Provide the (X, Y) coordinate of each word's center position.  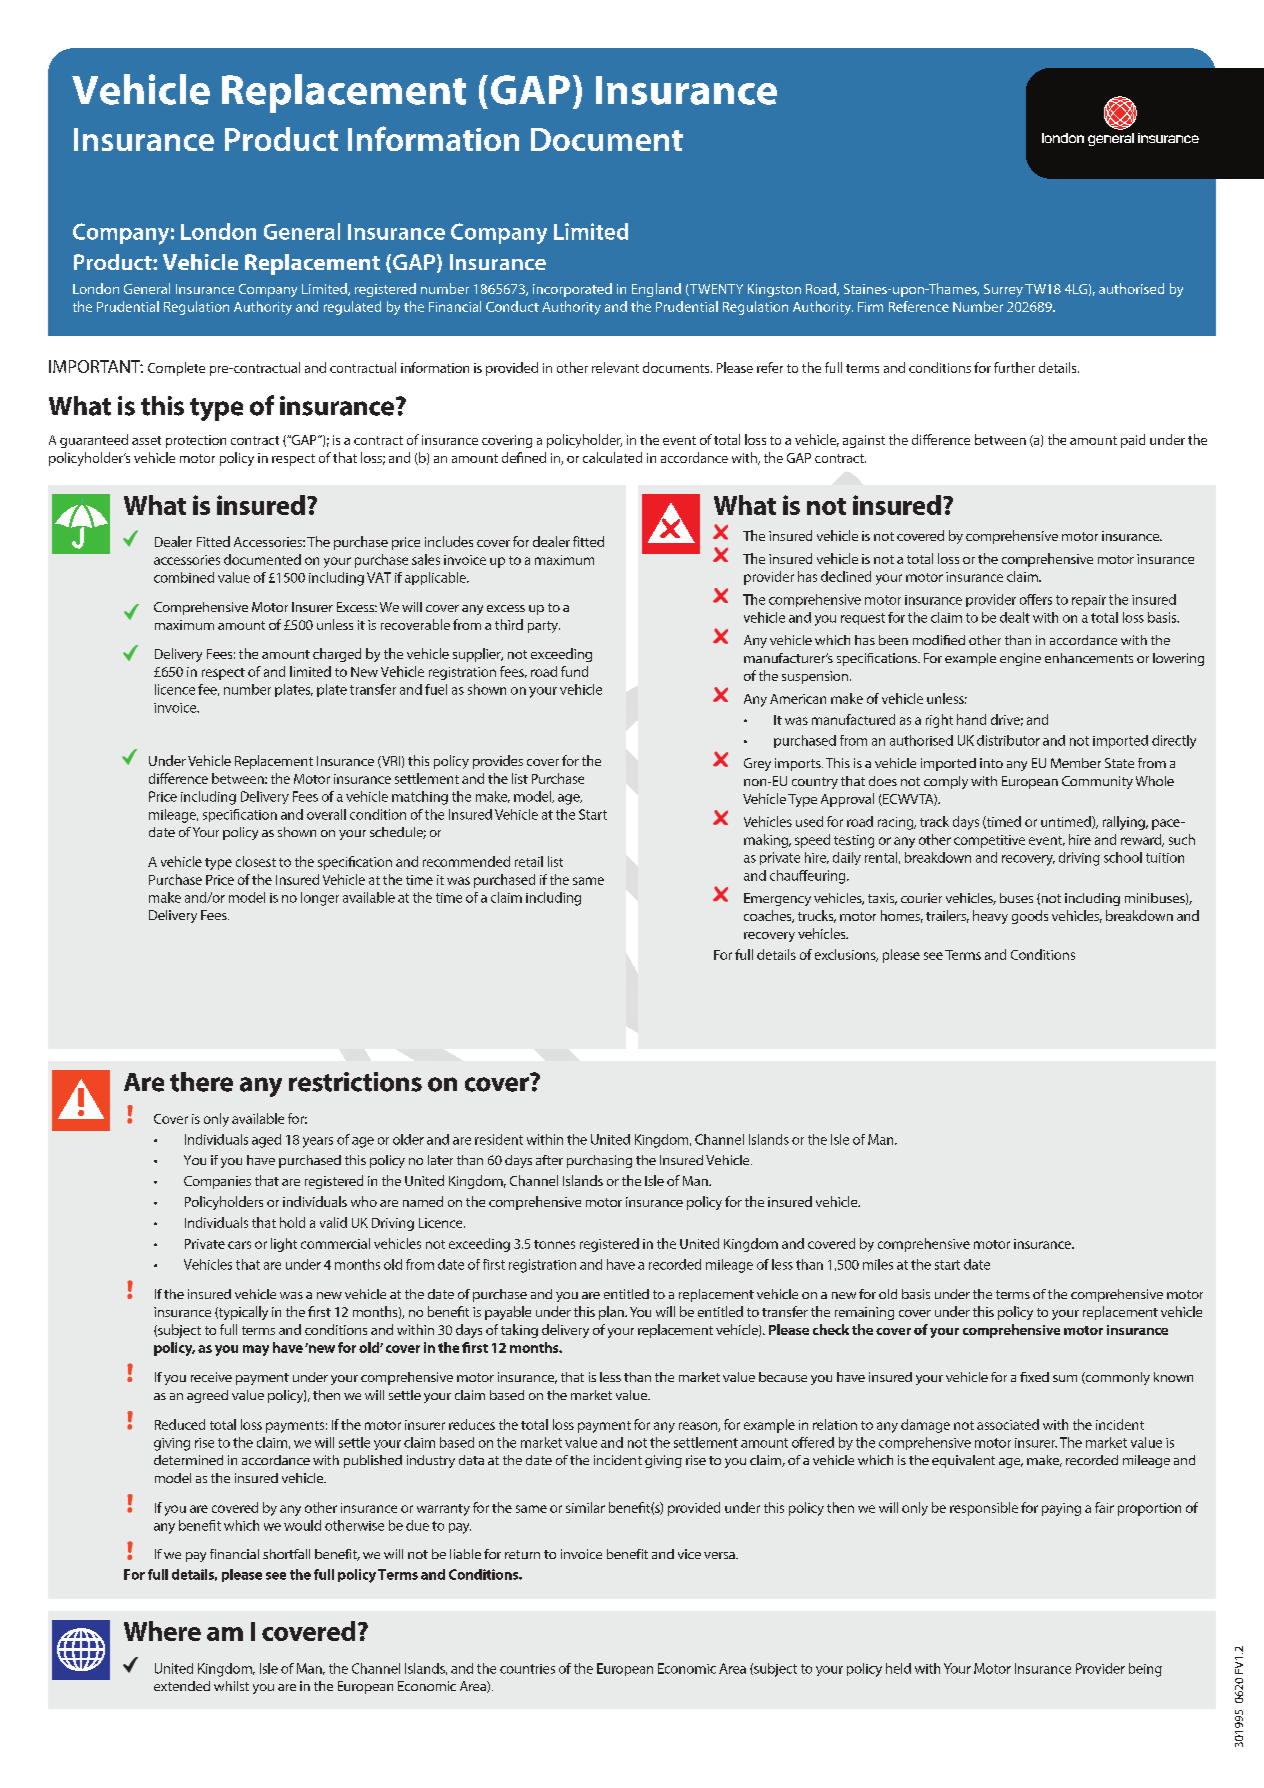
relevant (615, 367)
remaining (864, 1313)
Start (593, 814)
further (1014, 367)
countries (527, 1669)
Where (162, 1631)
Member (1076, 763)
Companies (217, 1182)
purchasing (599, 1161)
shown (297, 832)
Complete (176, 369)
